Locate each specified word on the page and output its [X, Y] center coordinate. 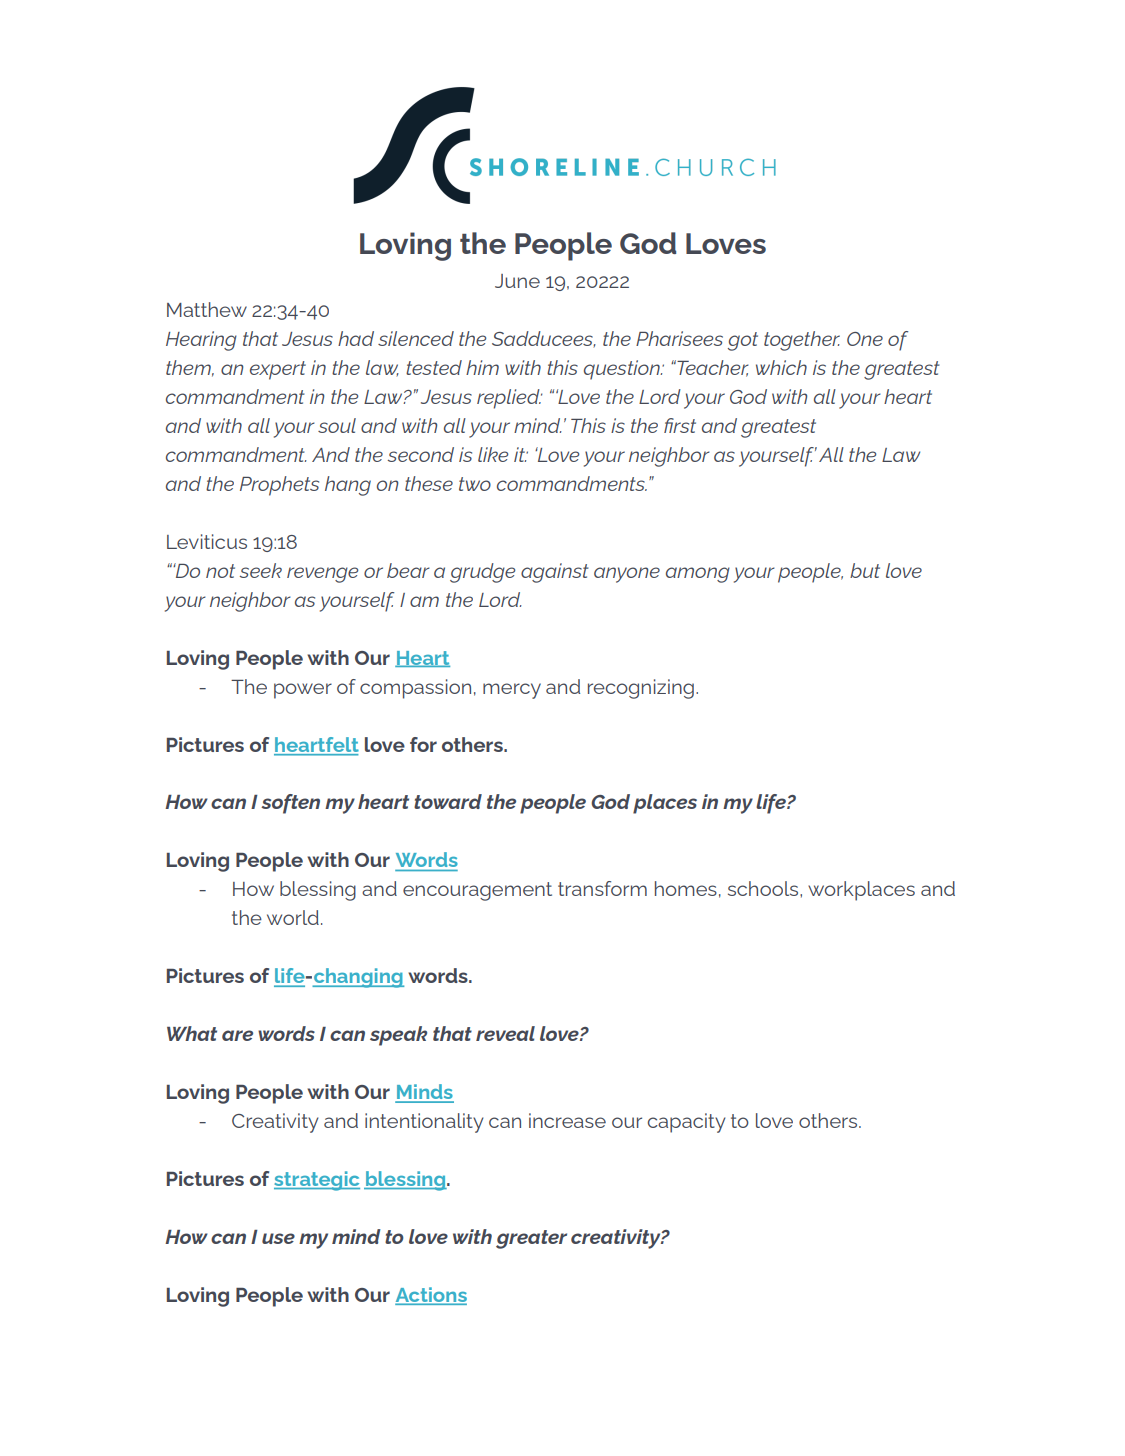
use [278, 1238]
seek [261, 570]
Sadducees [544, 339]
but [865, 570]
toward [448, 801]
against [555, 573]
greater [531, 1239]
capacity [687, 1123]
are [237, 1035]
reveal [505, 1033]
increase [567, 1120]
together [802, 341]
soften [290, 804]
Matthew [207, 309]
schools [764, 888]
